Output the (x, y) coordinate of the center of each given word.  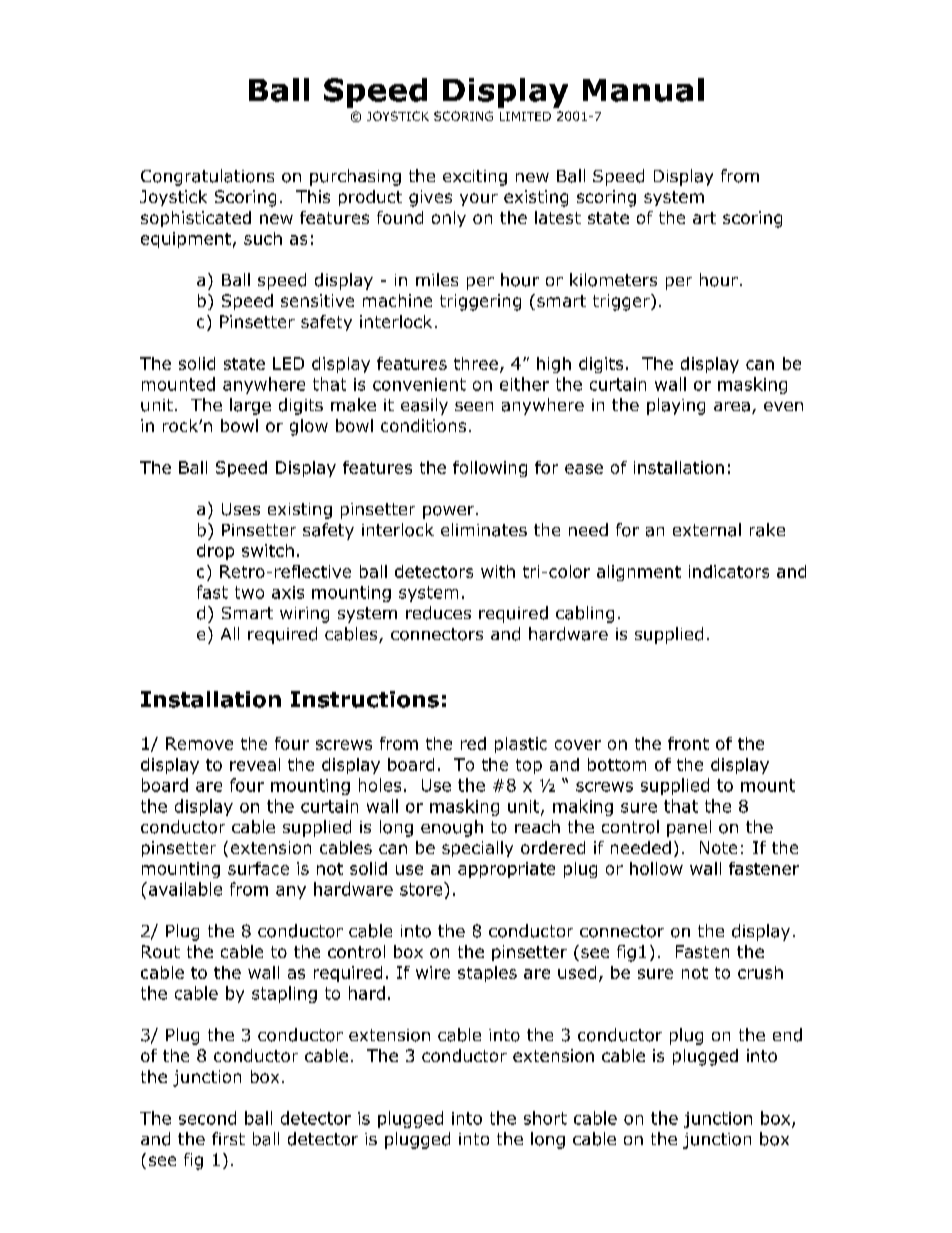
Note (718, 847)
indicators (729, 571)
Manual (643, 90)
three (476, 363)
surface (258, 868)
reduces (438, 613)
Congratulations (207, 177)
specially (477, 849)
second (207, 1118)
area (732, 407)
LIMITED (525, 116)
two (249, 592)
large (250, 406)
